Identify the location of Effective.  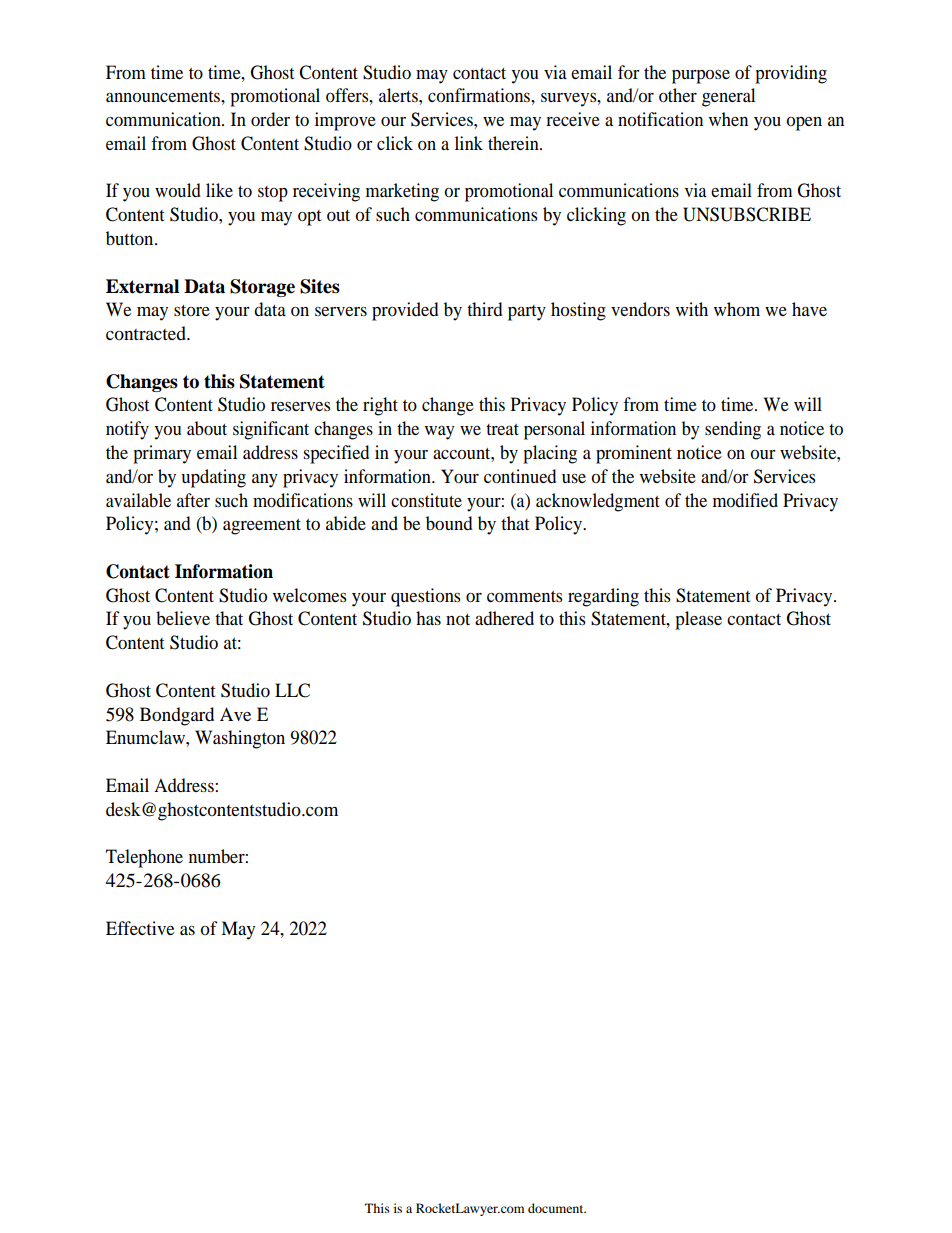
(140, 928).
